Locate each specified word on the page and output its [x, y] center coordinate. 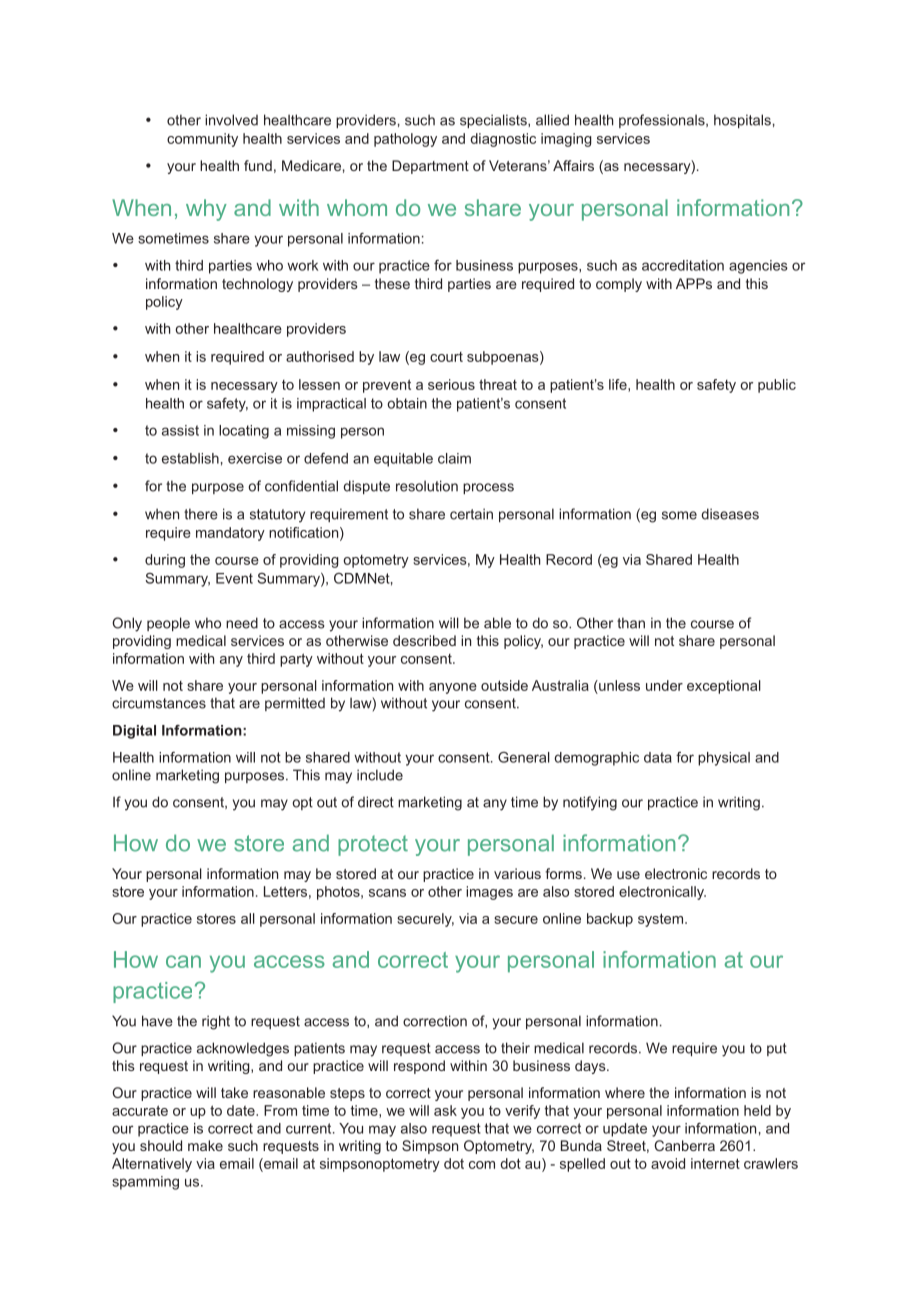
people [168, 624]
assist [180, 430]
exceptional [724, 687]
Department [430, 167]
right [216, 1022]
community [202, 140]
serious [451, 384]
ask [445, 1110]
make [205, 1145]
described [424, 640]
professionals [663, 121]
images [489, 893]
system [662, 920]
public [777, 386]
